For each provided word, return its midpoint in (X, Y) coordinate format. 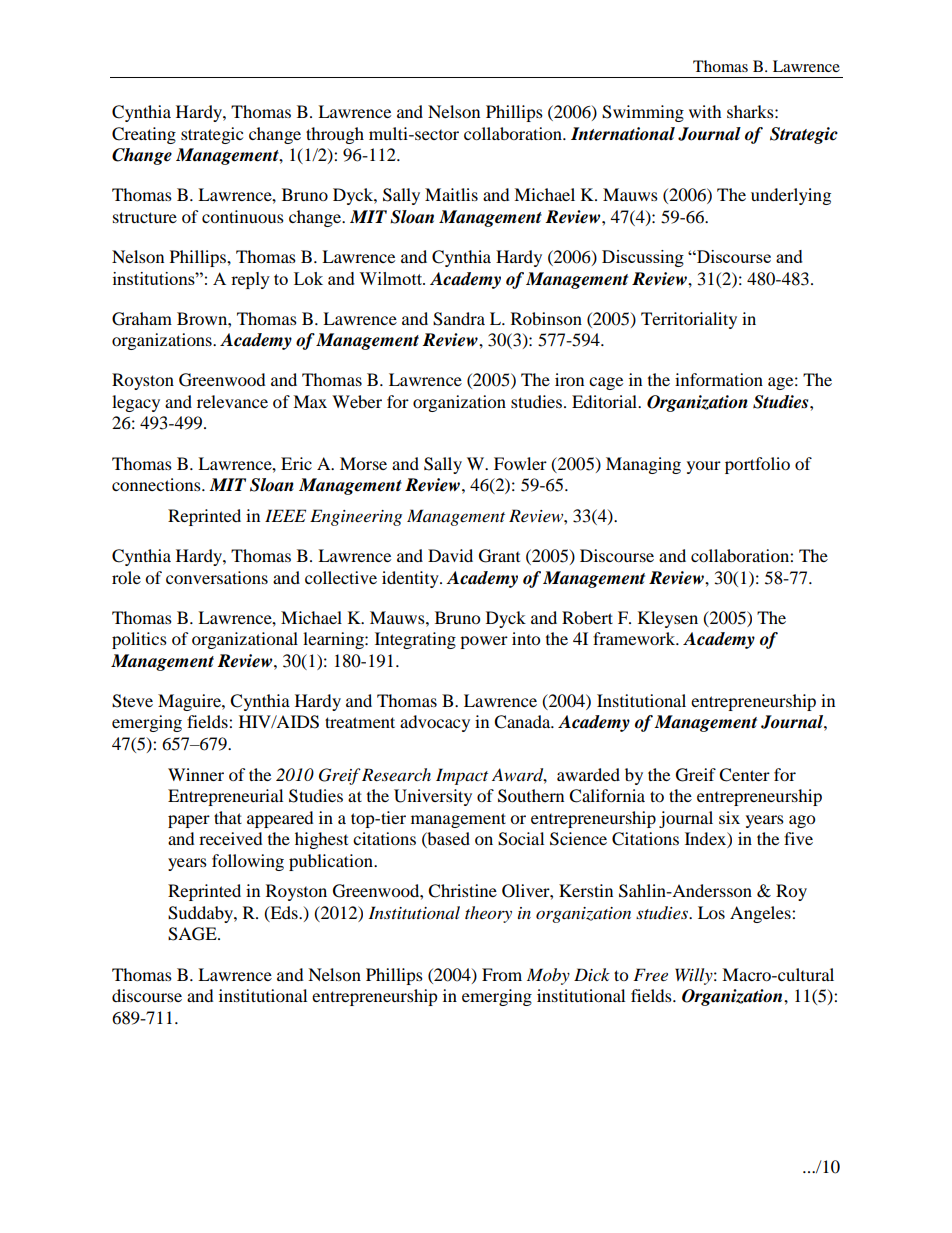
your (704, 467)
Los (711, 912)
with (705, 111)
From (502, 974)
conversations (217, 577)
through (335, 135)
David (450, 555)
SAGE (193, 934)
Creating (144, 135)
